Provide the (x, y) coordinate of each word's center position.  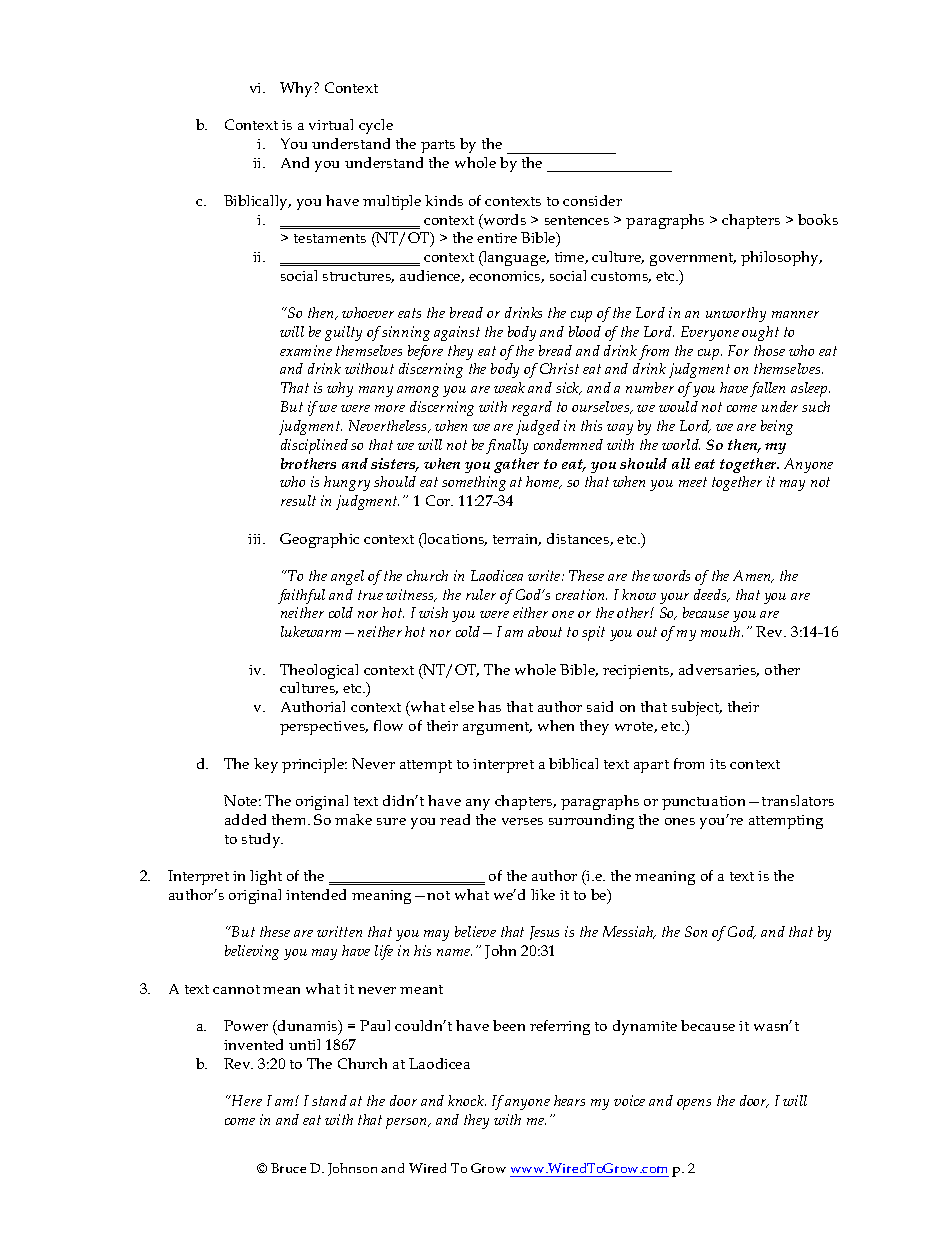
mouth (722, 631)
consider (592, 200)
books (818, 219)
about (545, 631)
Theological (319, 671)
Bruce (288, 1168)
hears (569, 1100)
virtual (331, 124)
